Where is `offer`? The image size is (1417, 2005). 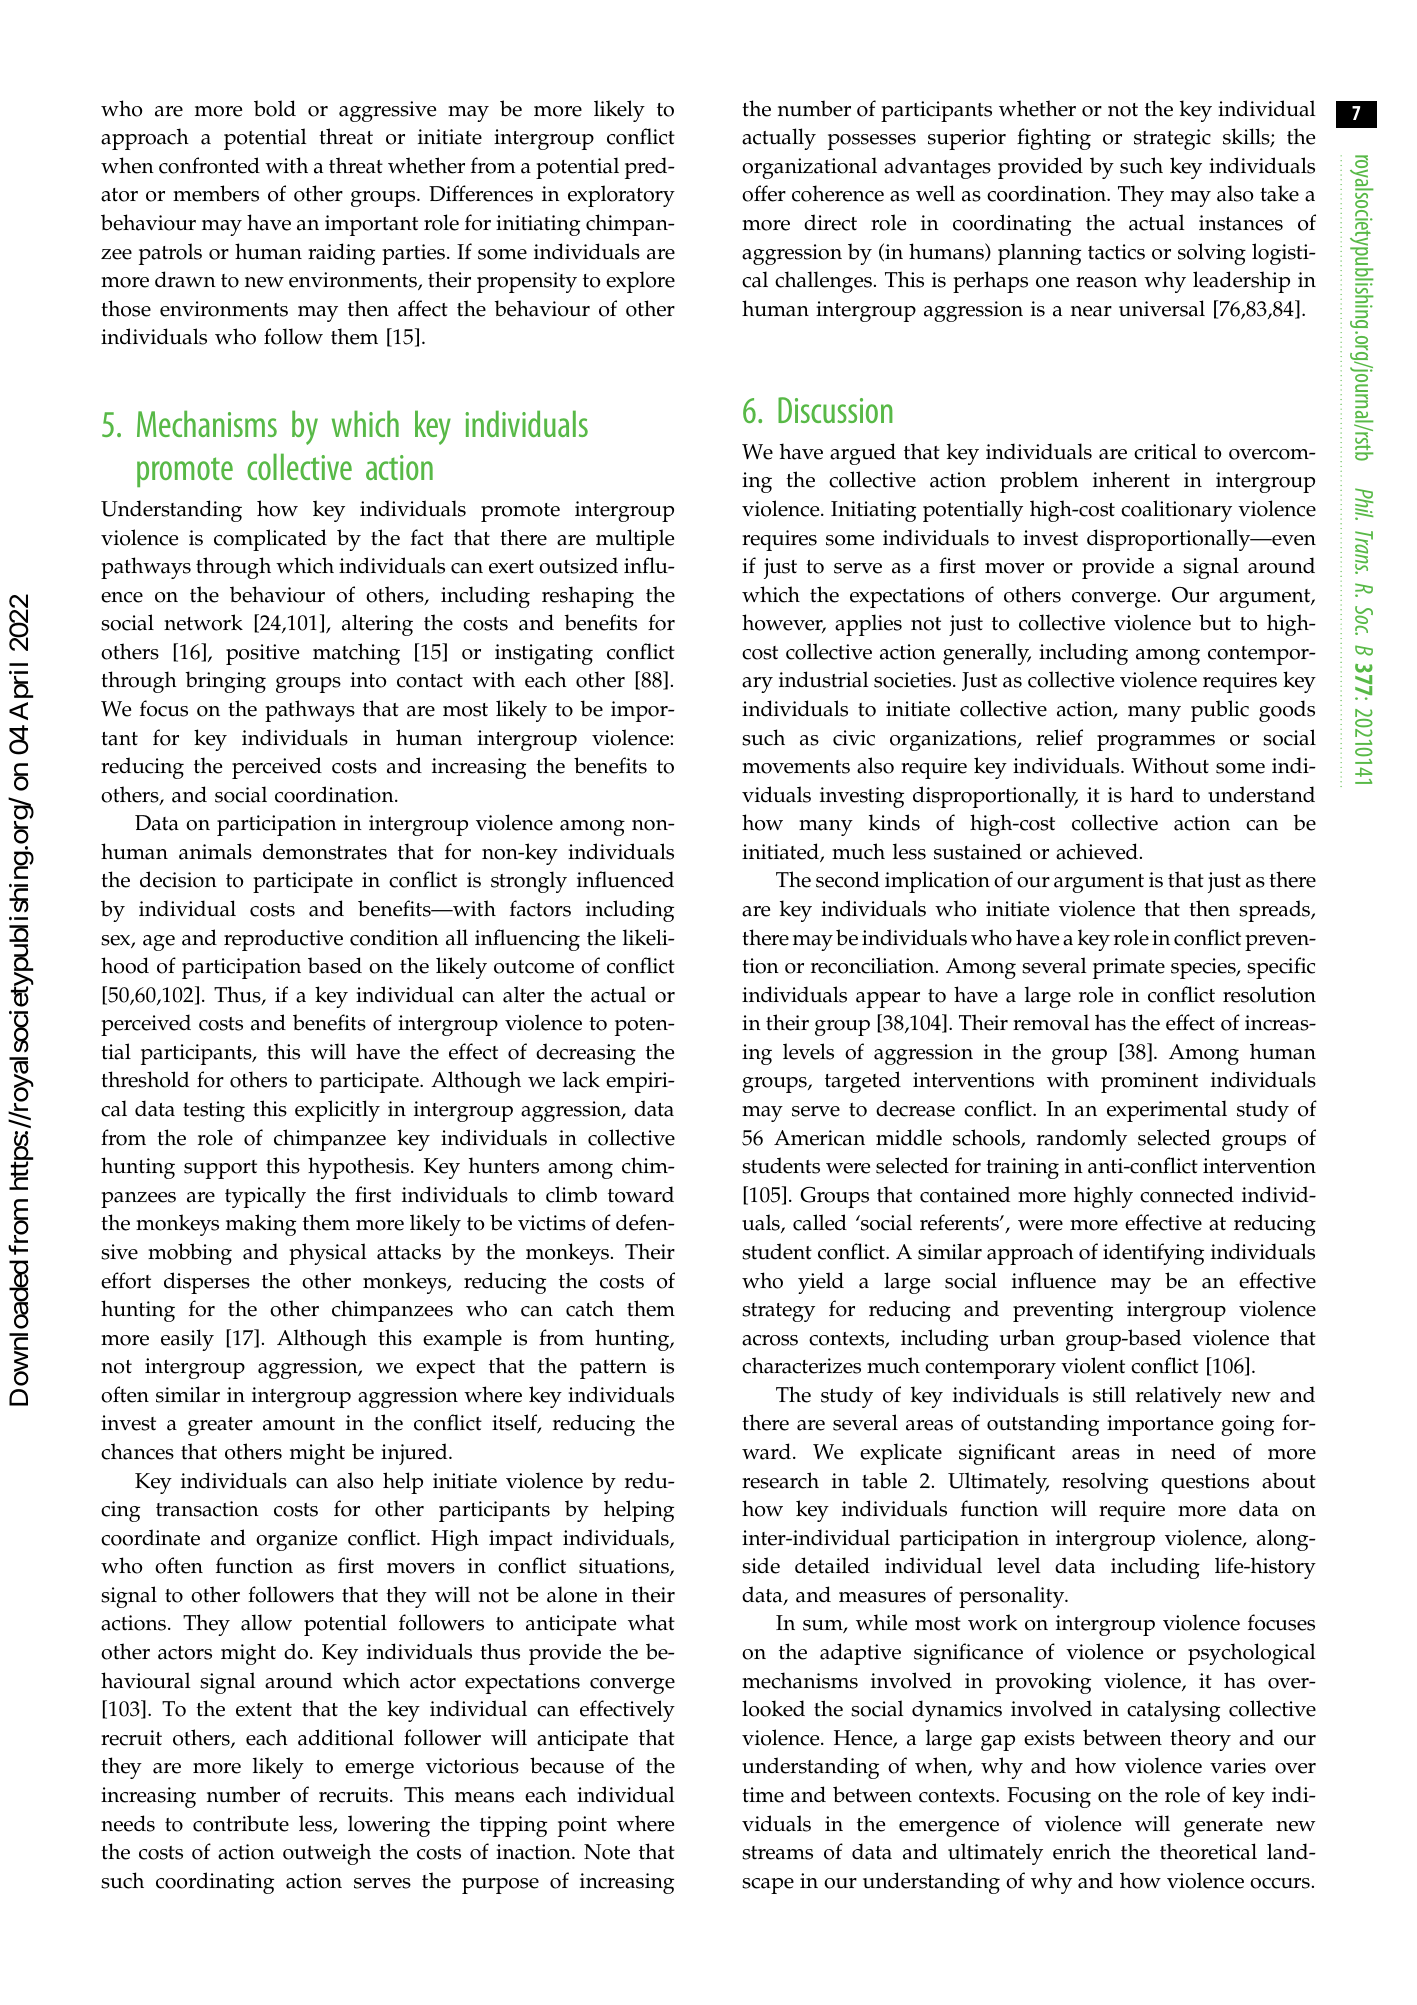 offer is located at coordinates (764, 193).
